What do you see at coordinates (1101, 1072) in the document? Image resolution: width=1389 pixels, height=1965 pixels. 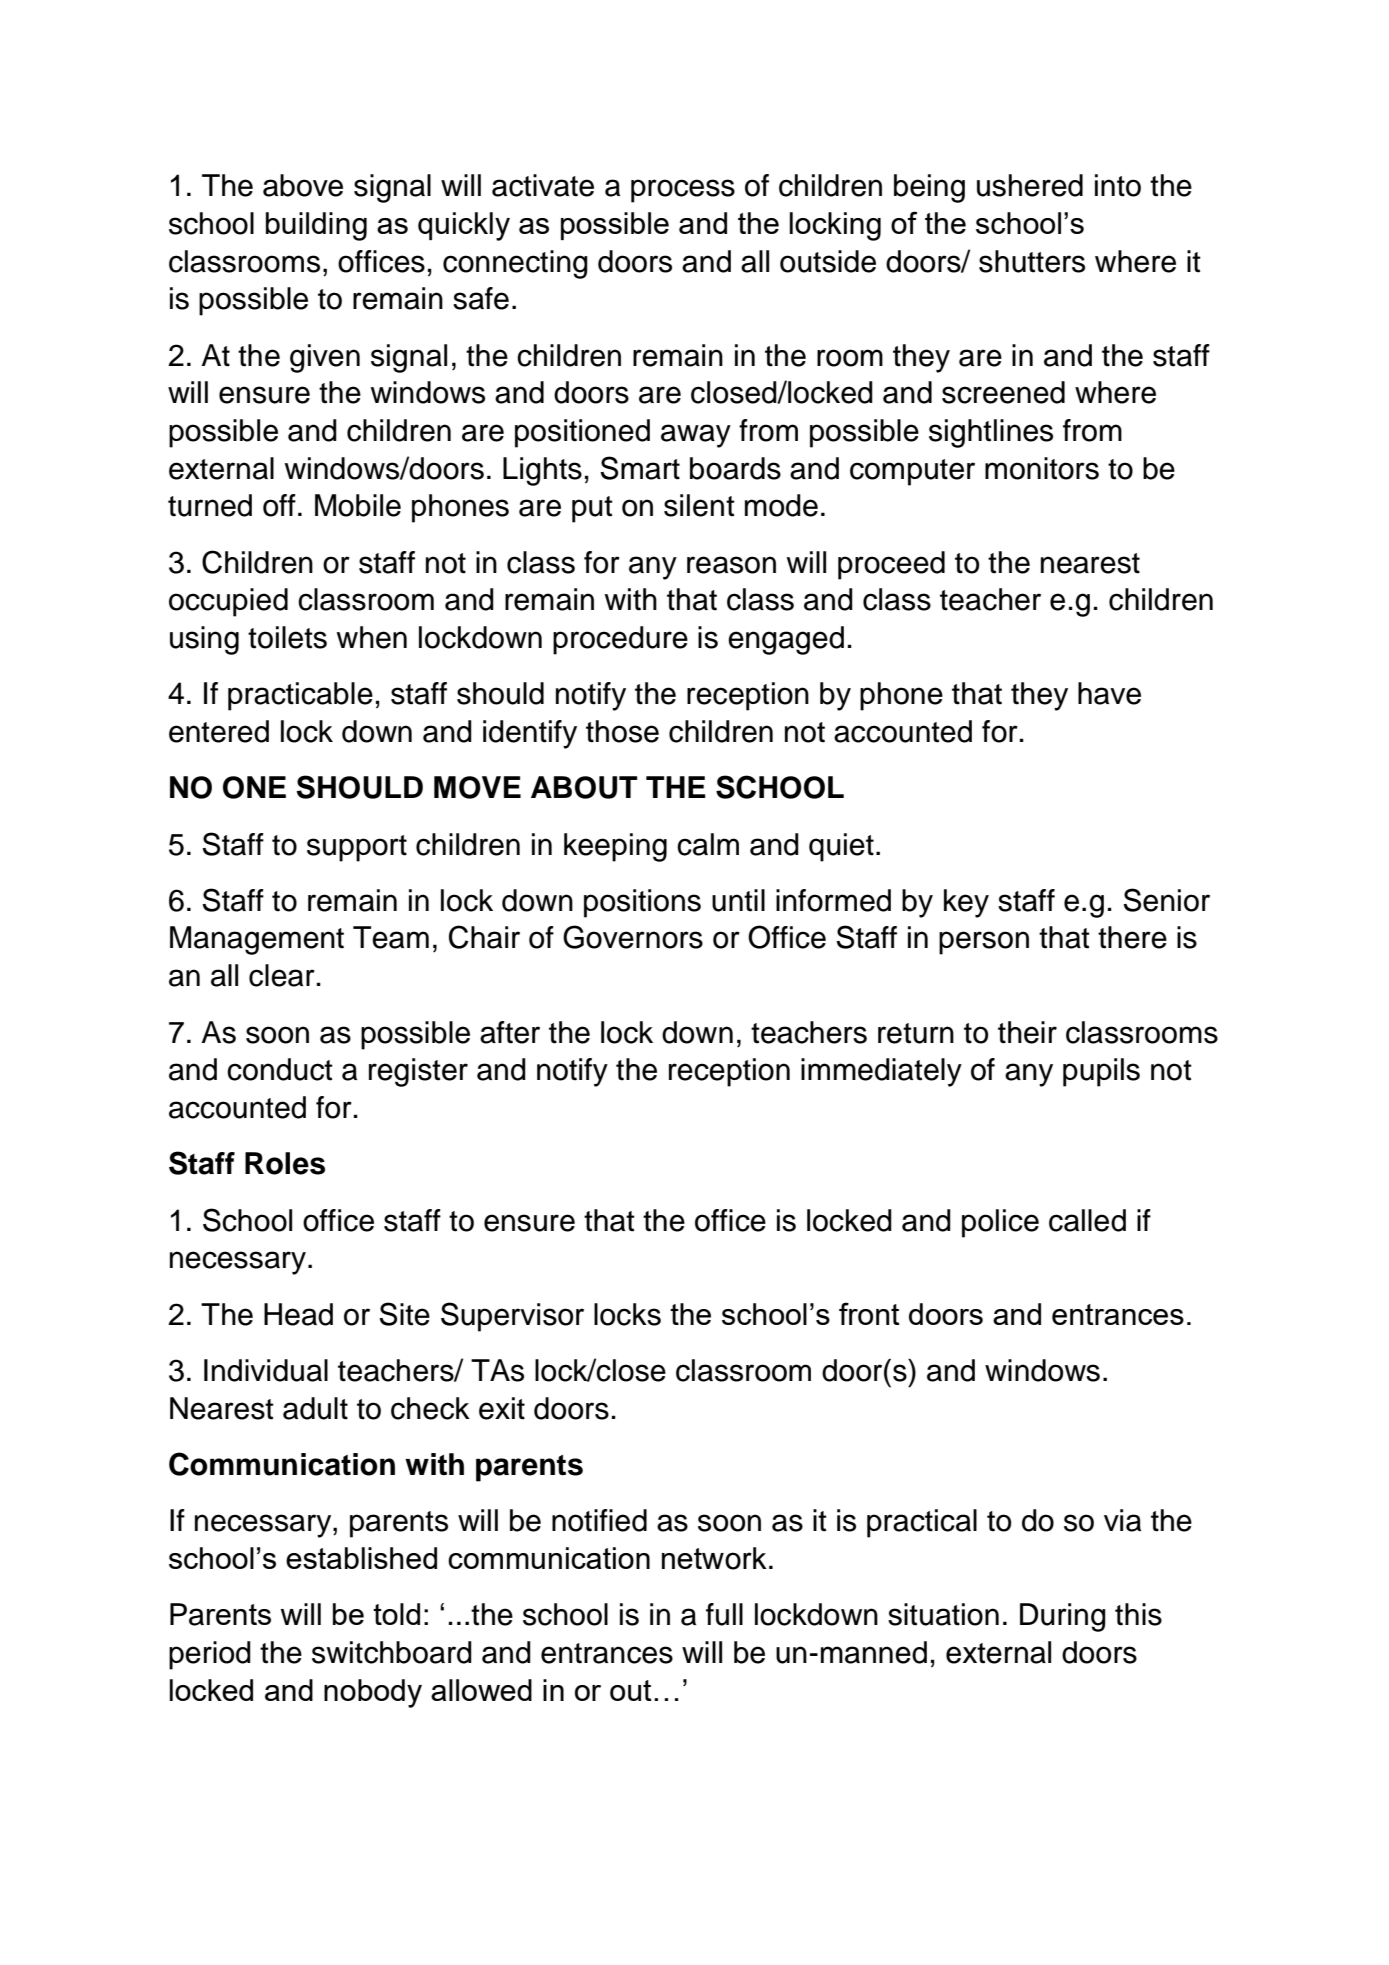 I see `pupils` at bounding box center [1101, 1072].
